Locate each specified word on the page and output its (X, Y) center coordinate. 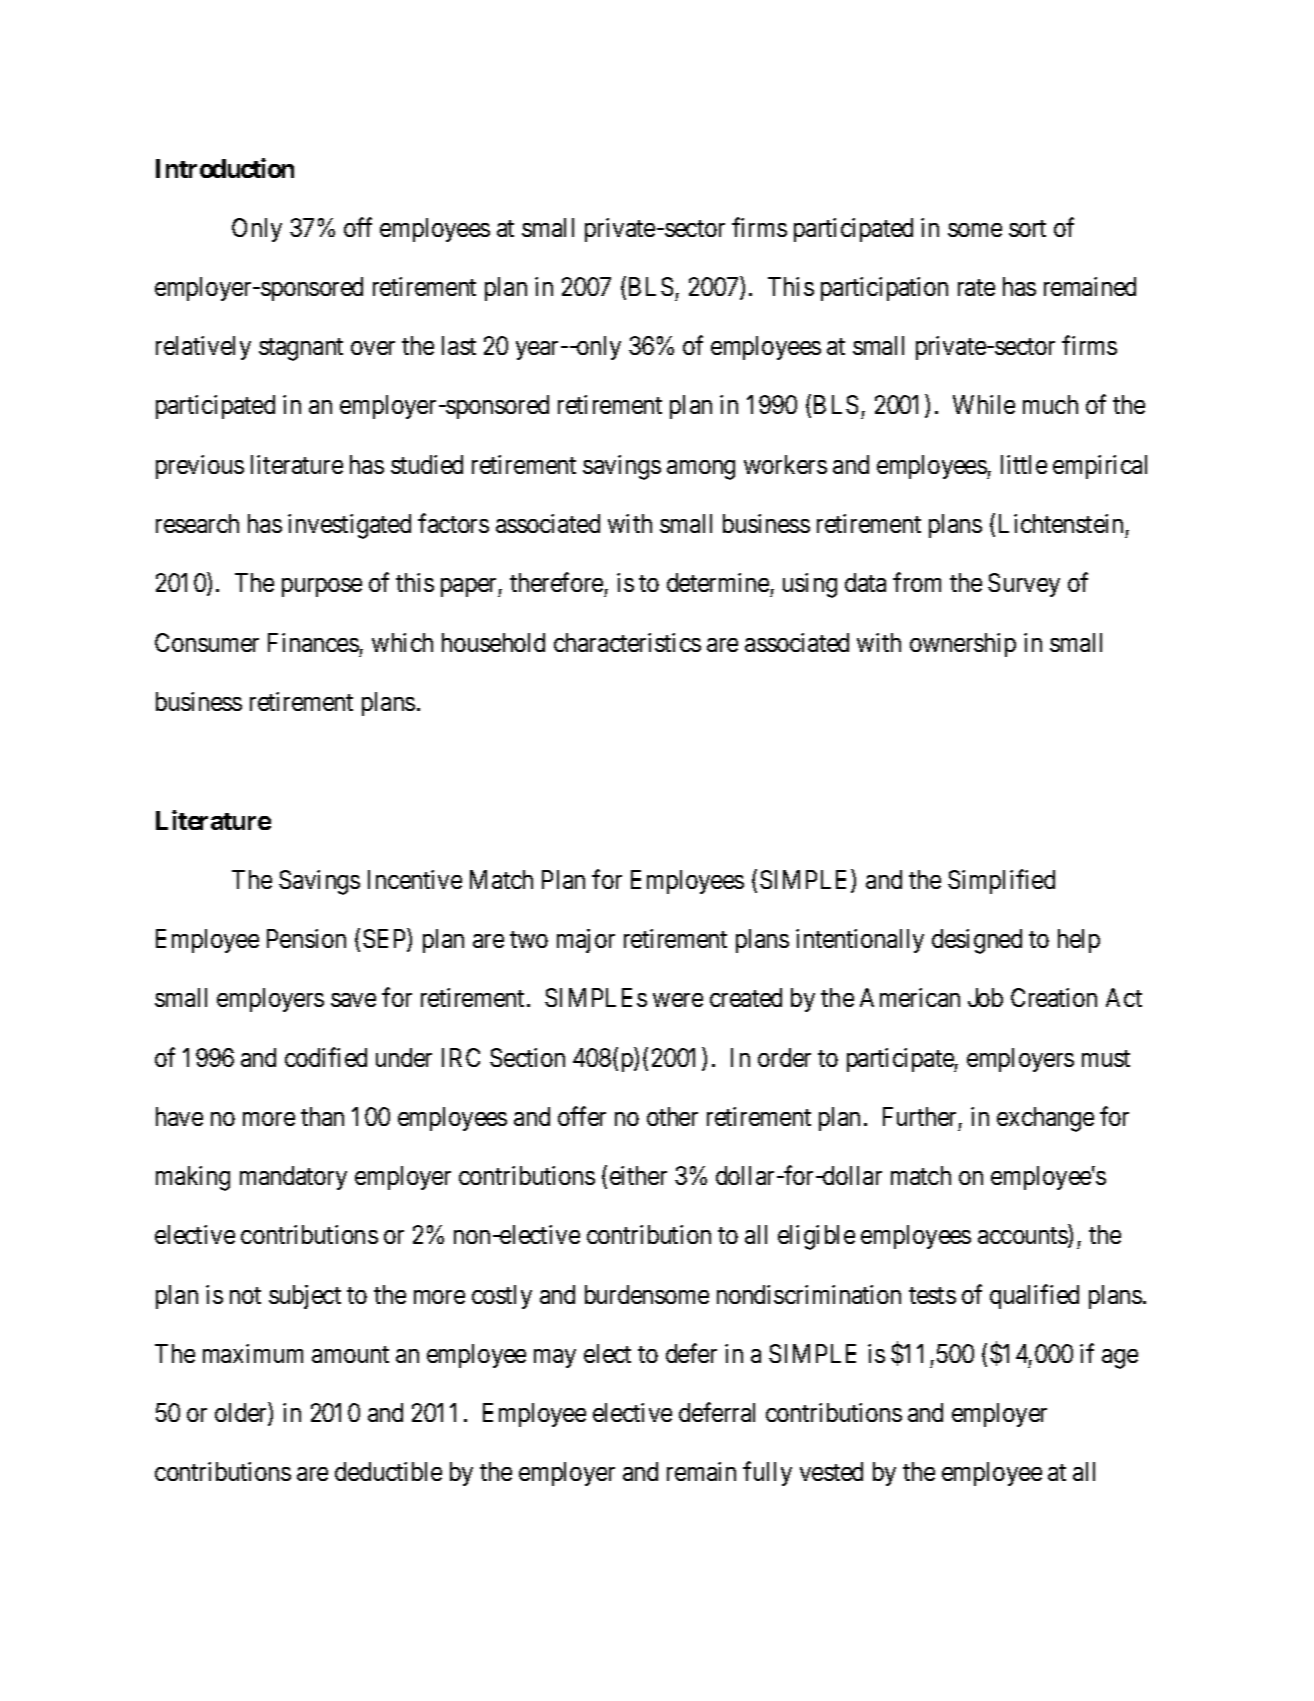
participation (884, 289)
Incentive (415, 879)
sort (1027, 228)
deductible (388, 1471)
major (586, 941)
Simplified (1001, 881)
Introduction (225, 168)
